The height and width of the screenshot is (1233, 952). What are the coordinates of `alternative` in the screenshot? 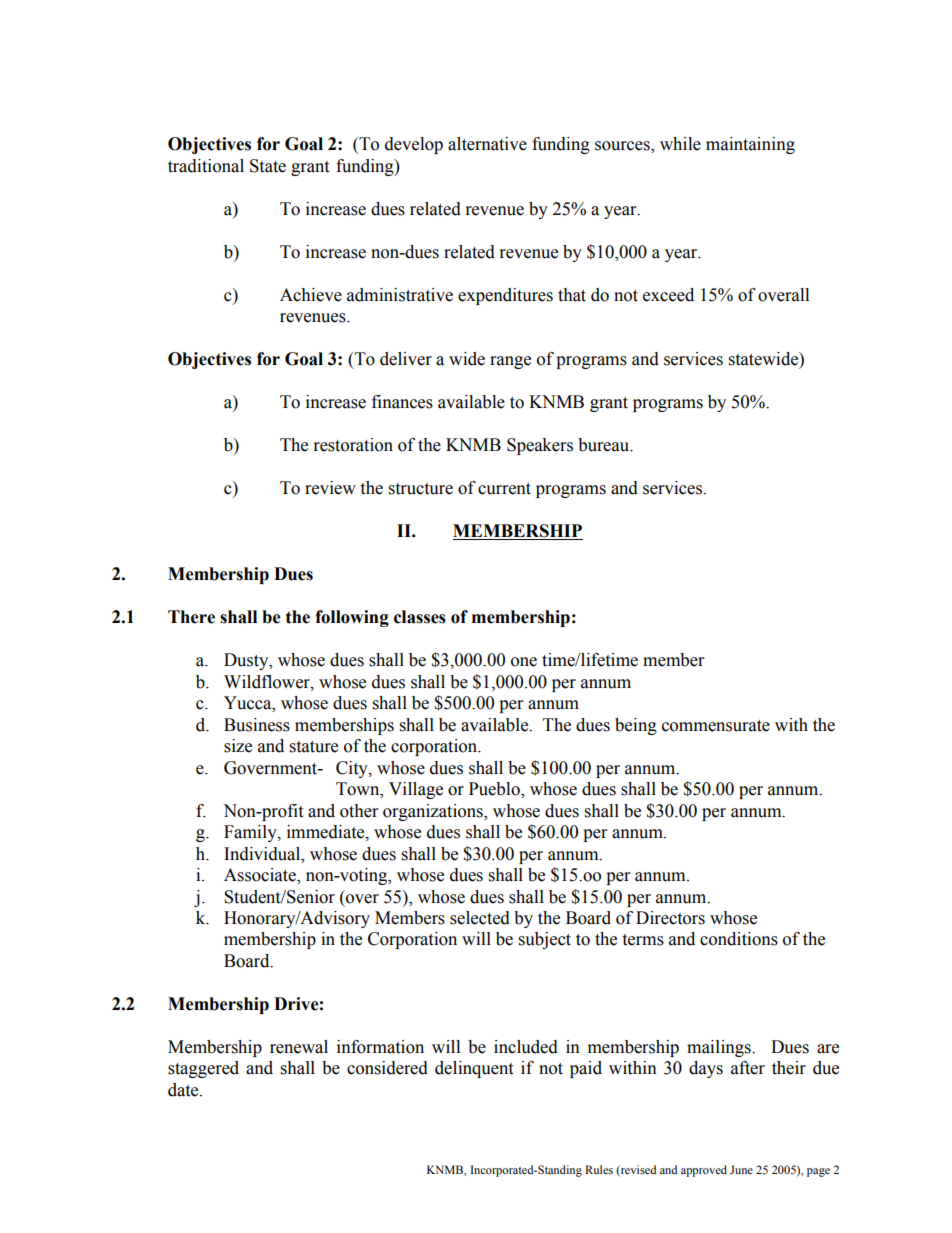 It's located at (487, 144).
